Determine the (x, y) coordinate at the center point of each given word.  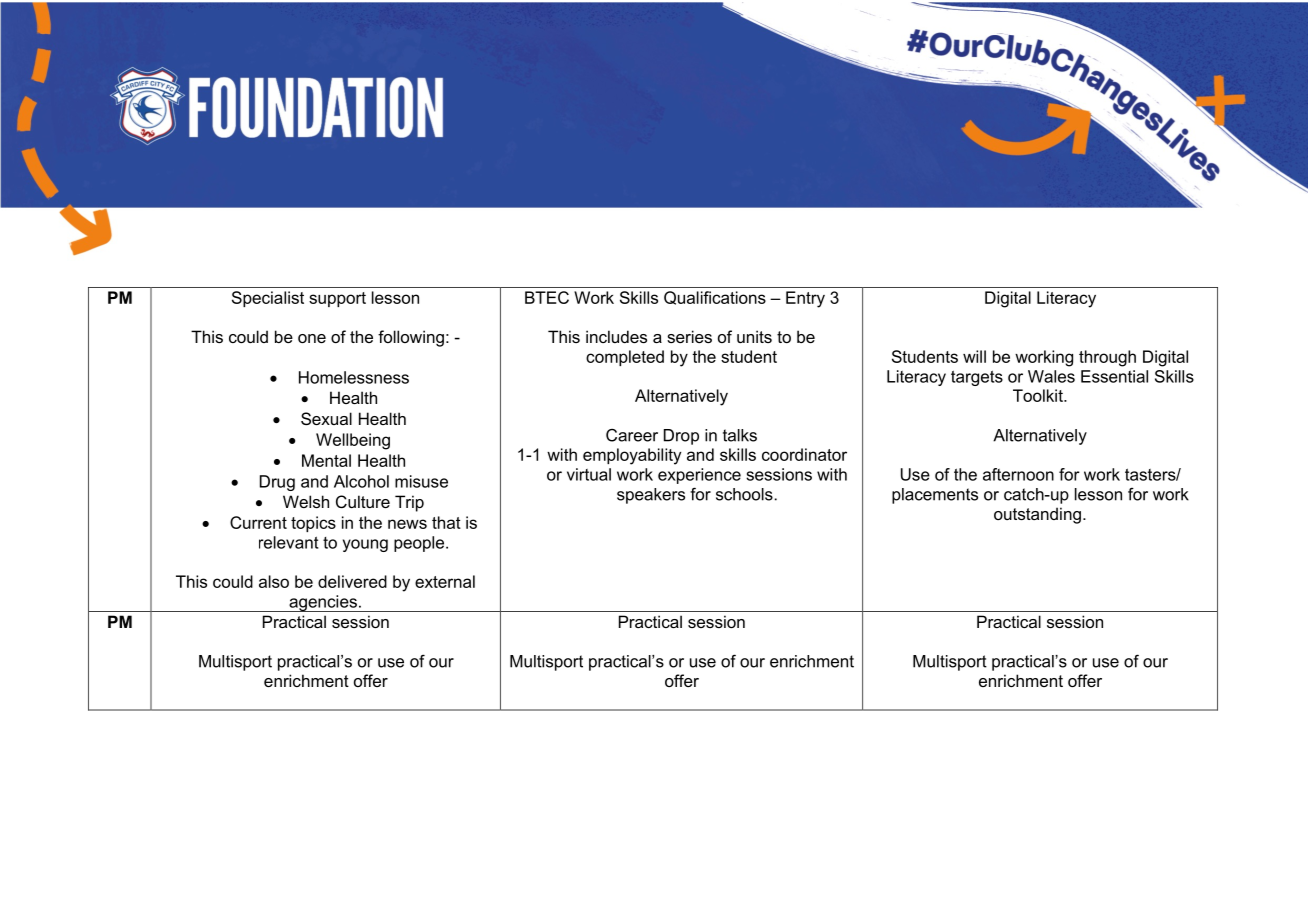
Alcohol (361, 481)
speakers (651, 496)
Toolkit (1039, 395)
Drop (681, 437)
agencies (323, 603)
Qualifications (715, 298)
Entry (805, 299)
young (365, 545)
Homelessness (354, 377)
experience (699, 476)
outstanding (1037, 515)
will (974, 356)
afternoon (1018, 474)
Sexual (326, 418)
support (337, 299)
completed (625, 358)
